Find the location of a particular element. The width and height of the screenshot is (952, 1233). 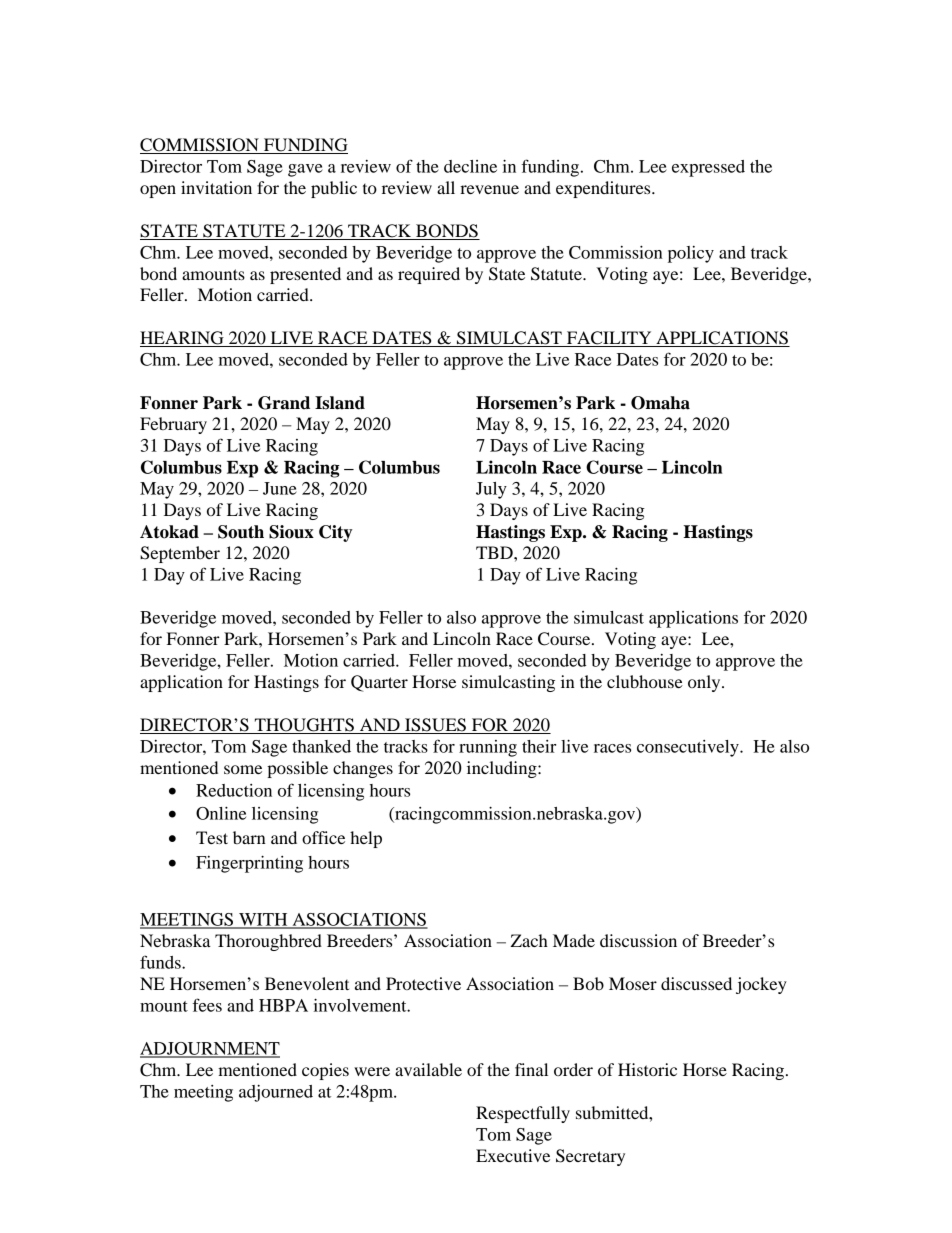

Executive is located at coordinates (513, 1155).
